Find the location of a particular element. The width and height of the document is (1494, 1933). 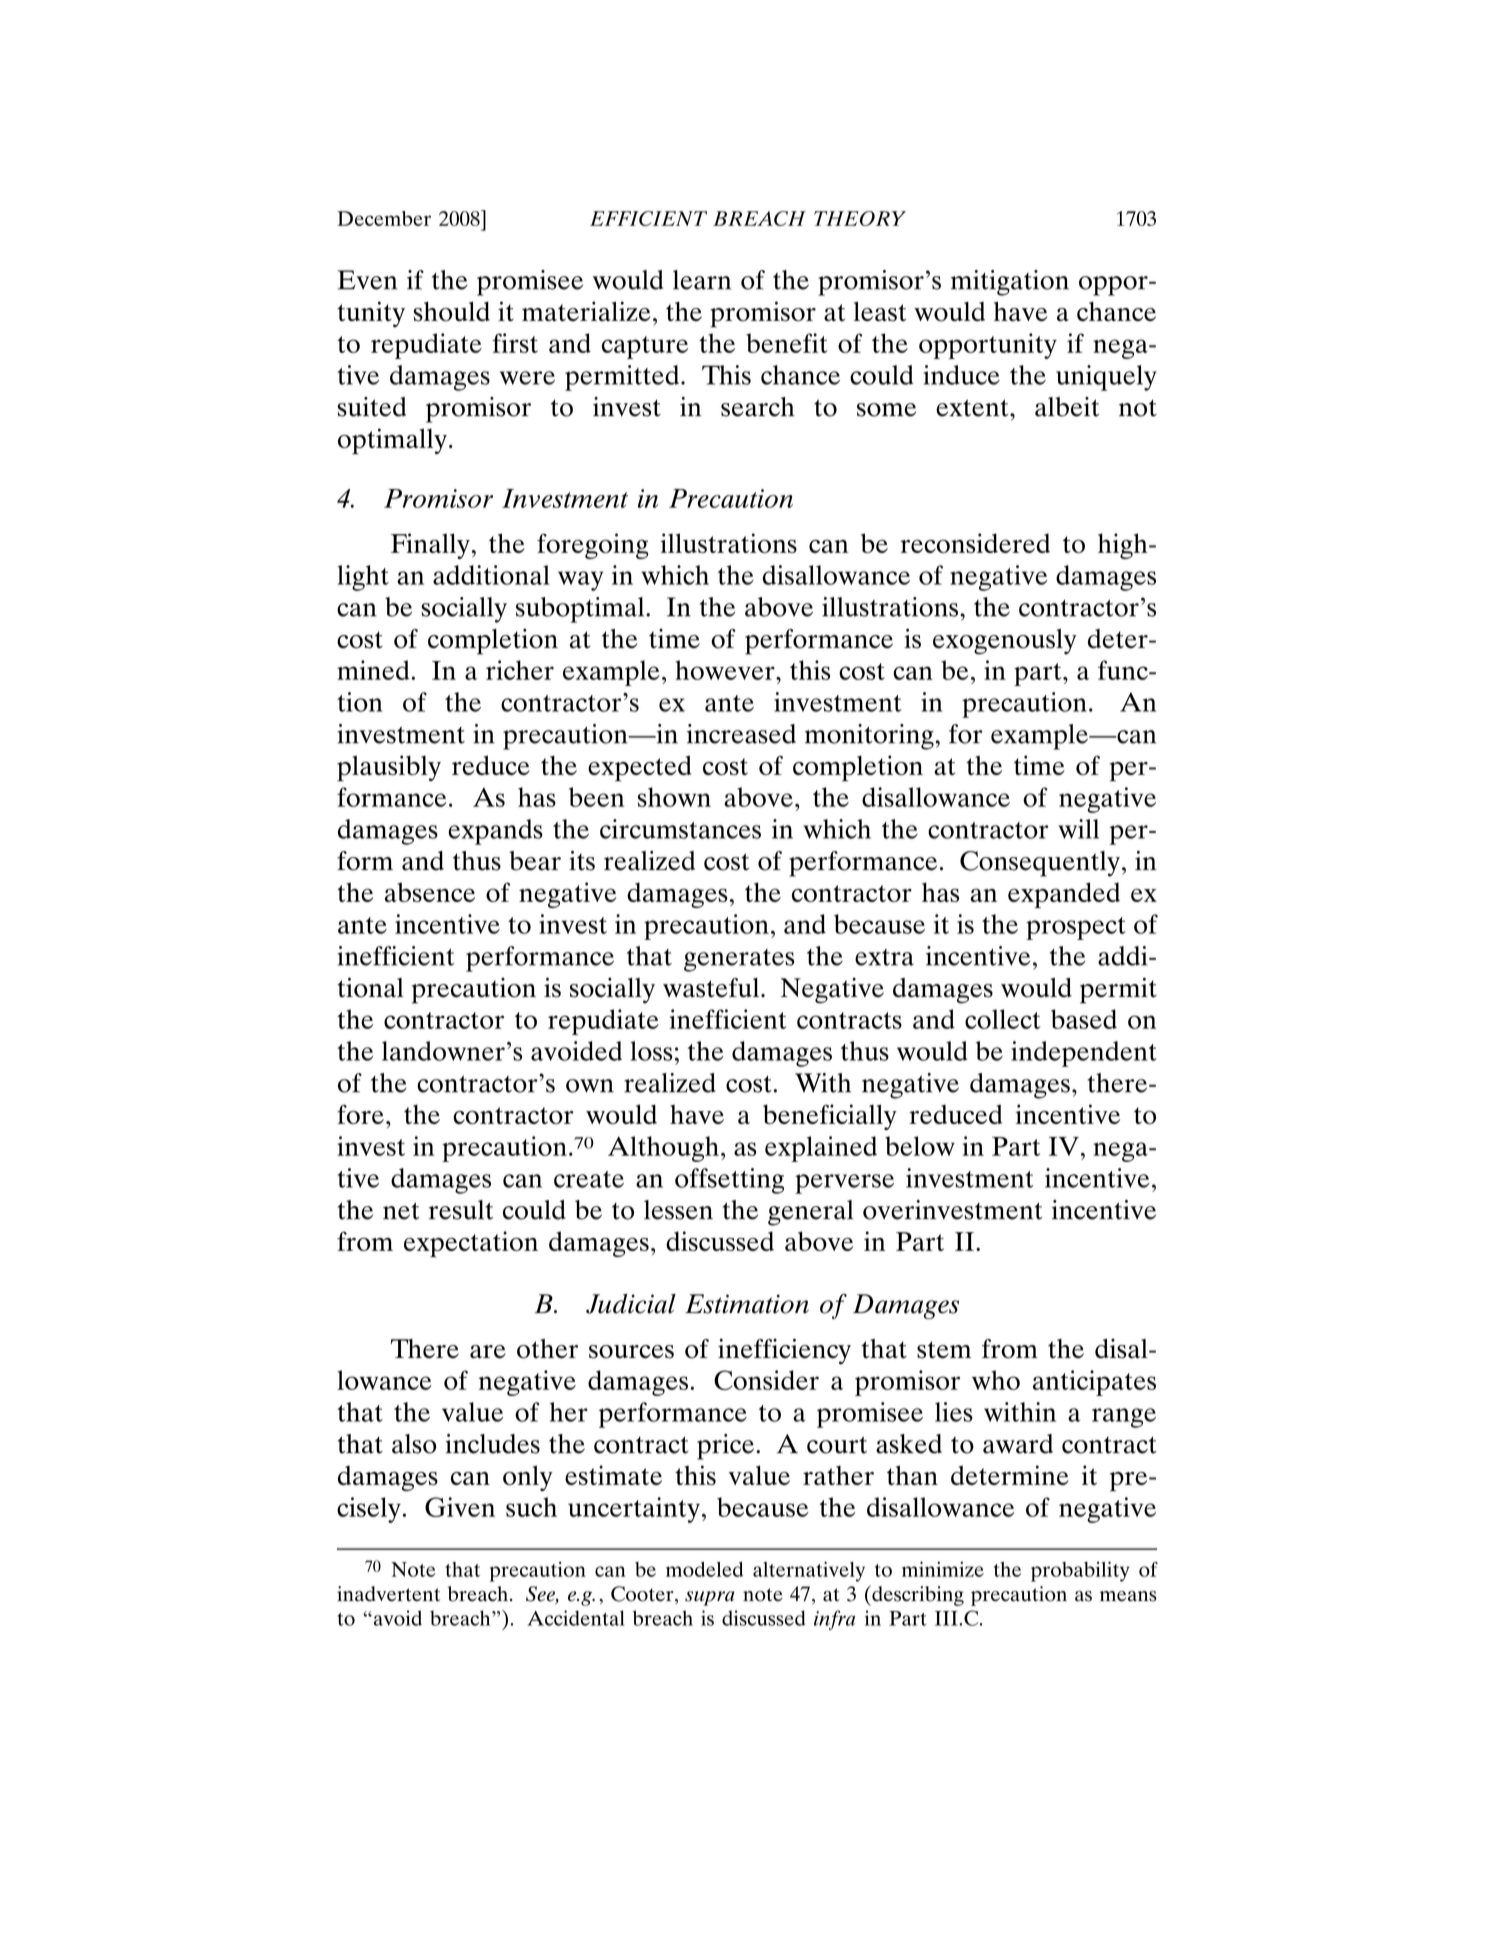

inadvertent is located at coordinates (388, 1594).
